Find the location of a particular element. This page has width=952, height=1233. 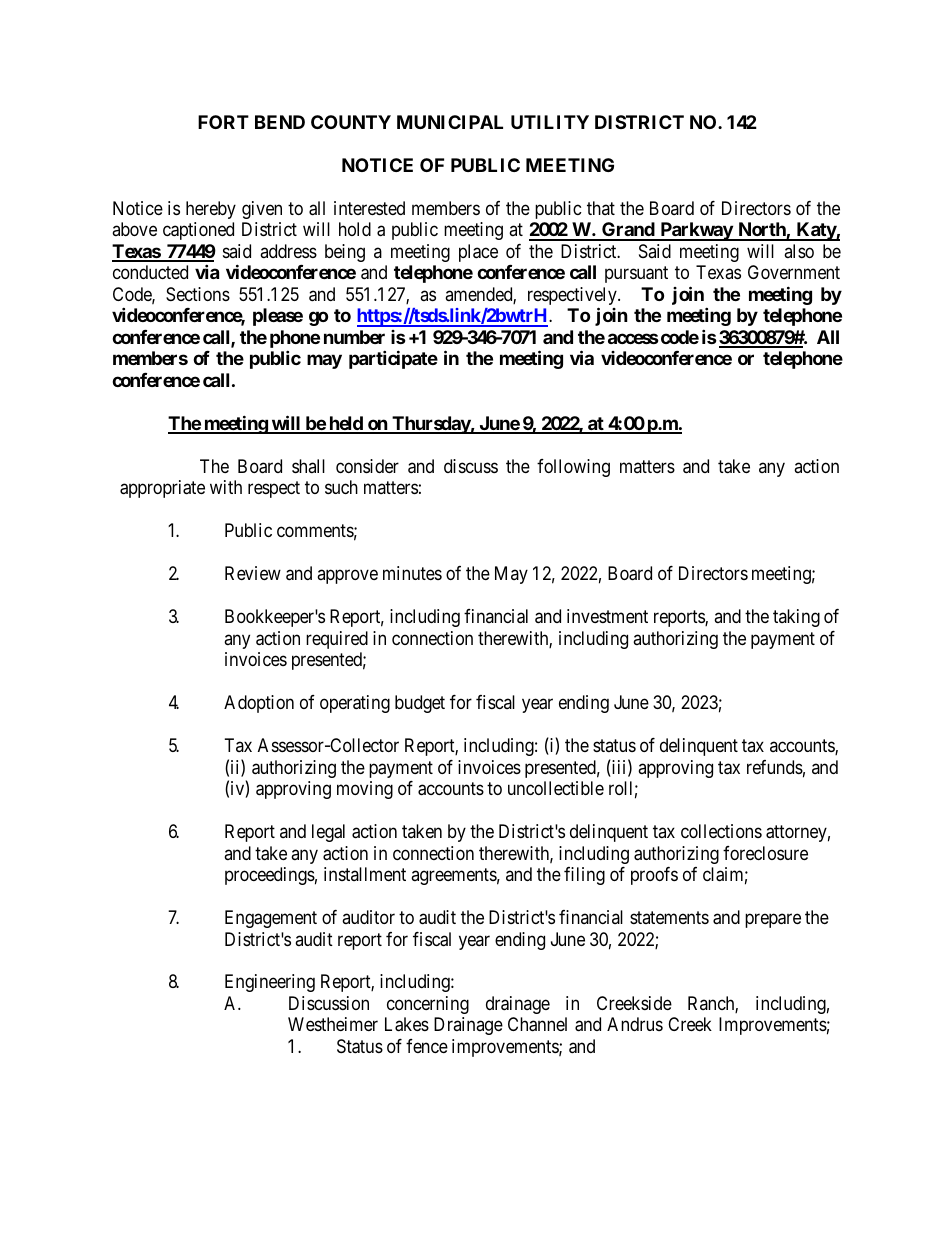

FORT is located at coordinates (223, 122).
